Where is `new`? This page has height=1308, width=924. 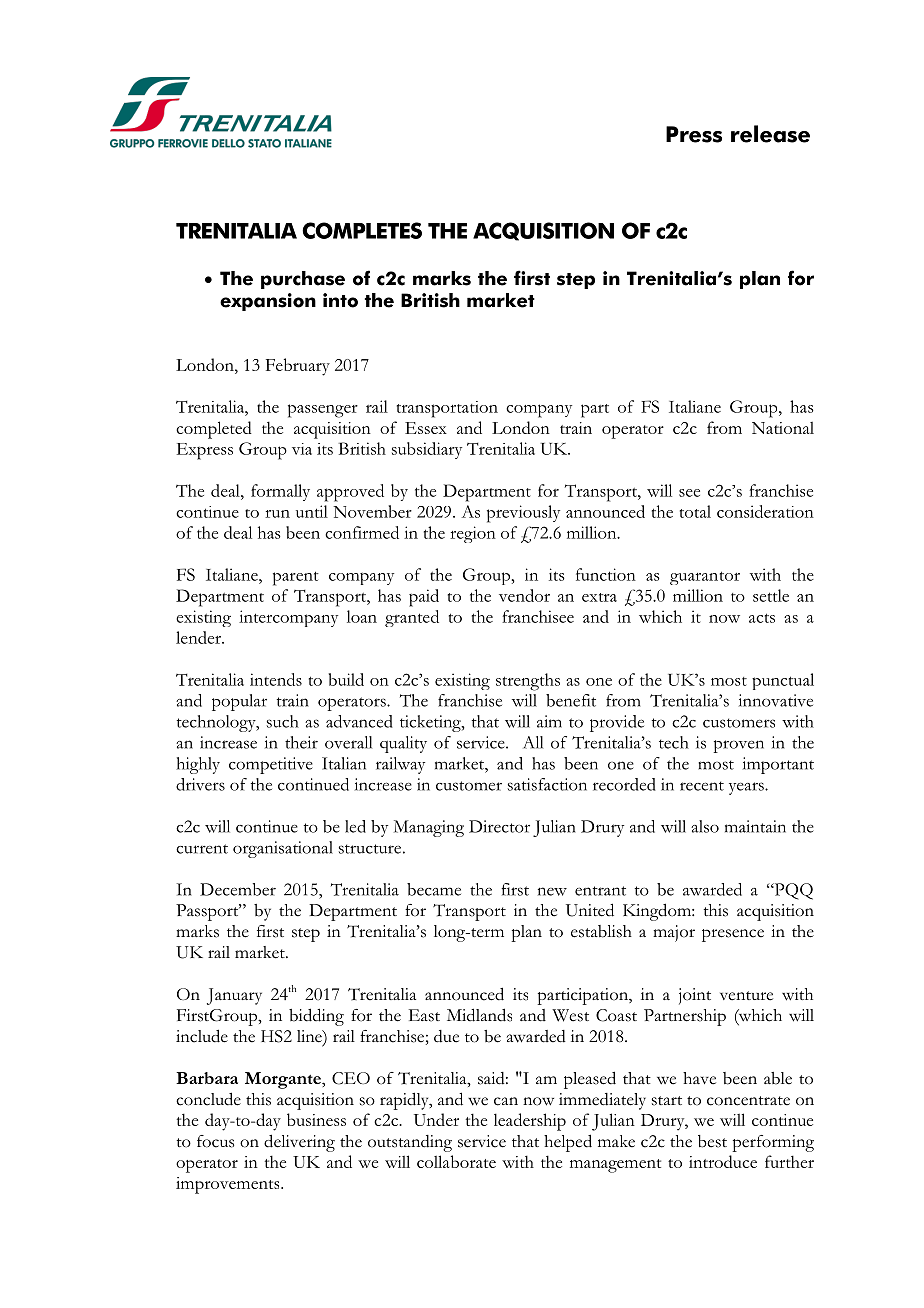 new is located at coordinates (552, 891).
